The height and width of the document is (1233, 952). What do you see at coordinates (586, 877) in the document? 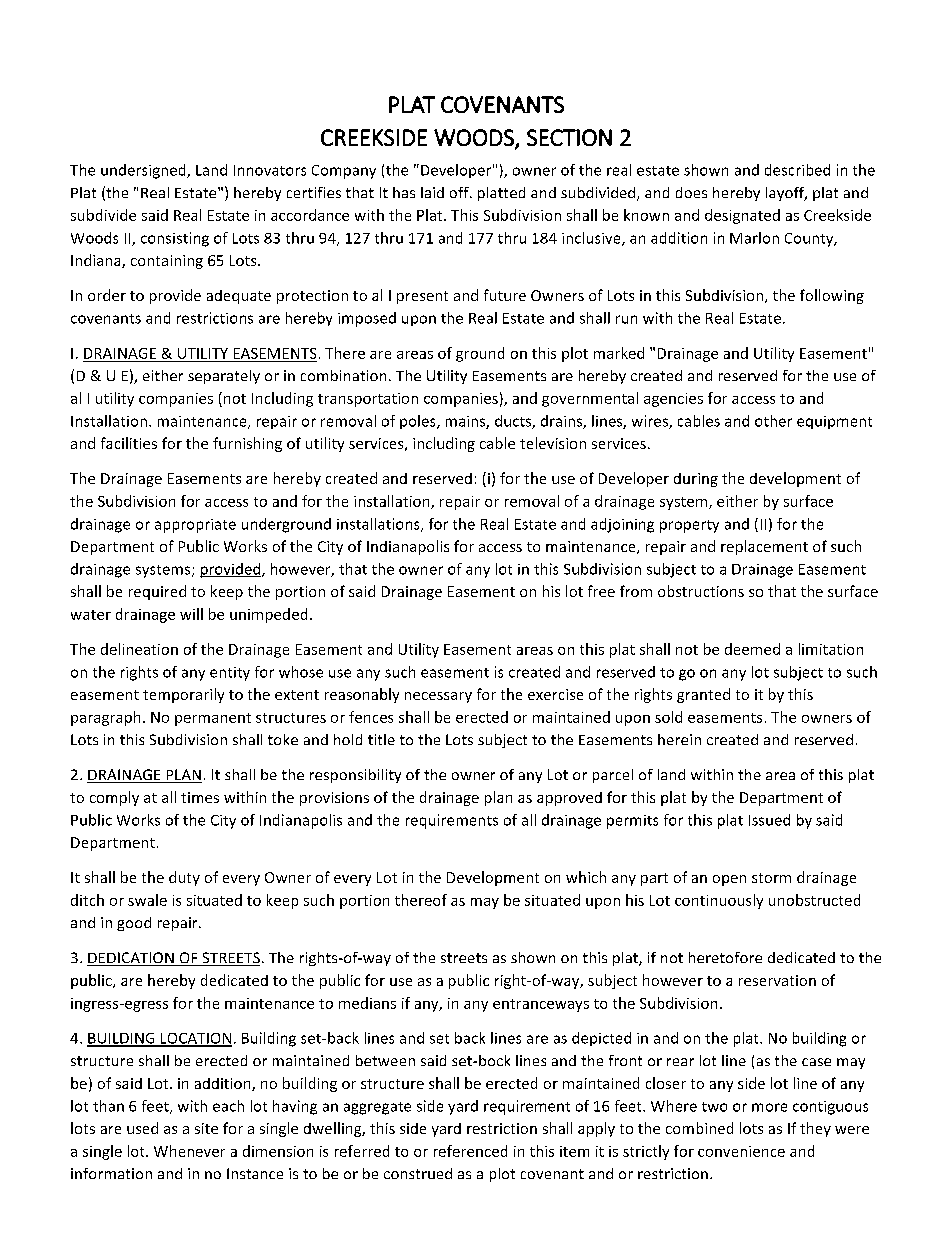
I see `which` at bounding box center [586, 877].
